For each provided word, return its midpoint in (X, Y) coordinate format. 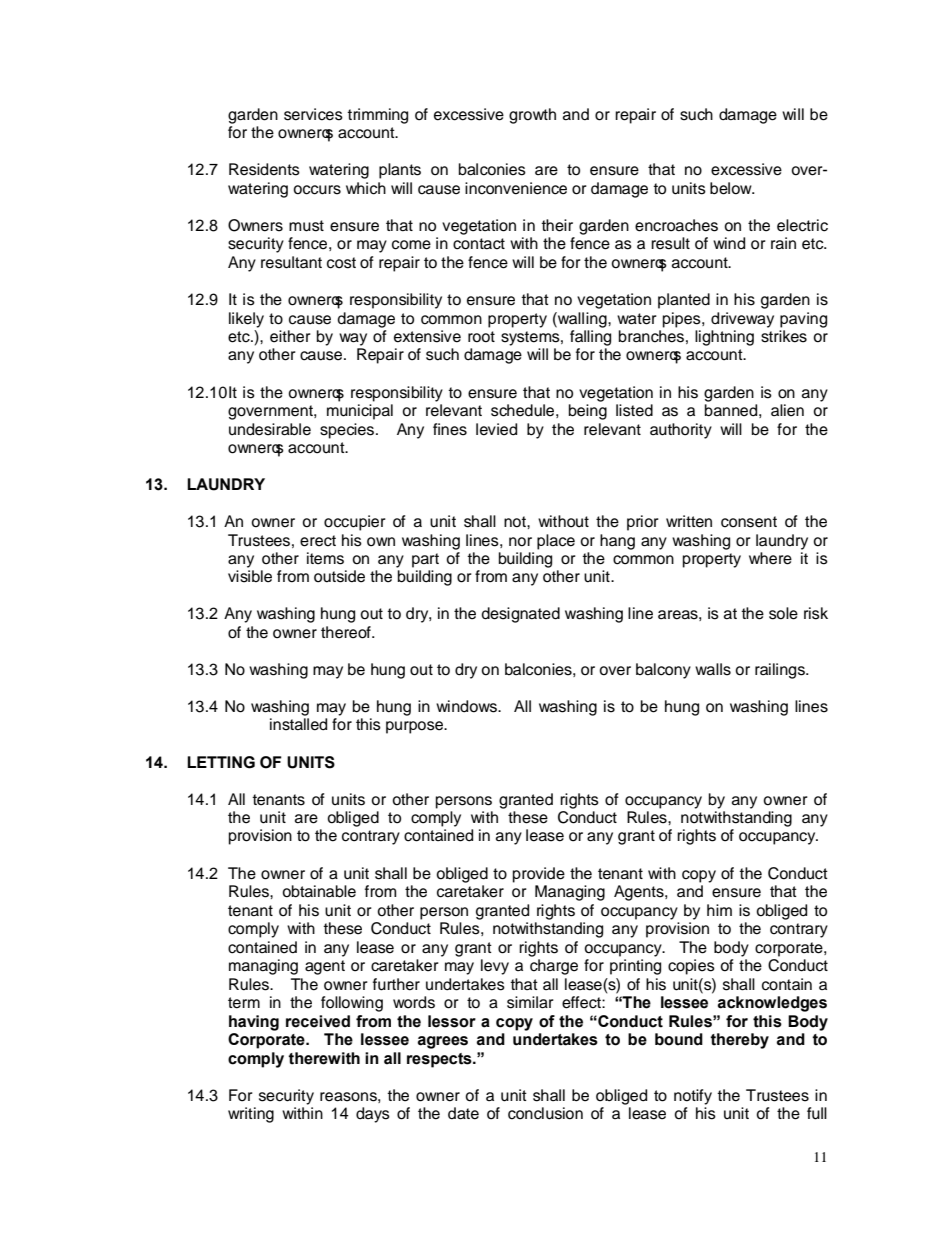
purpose (416, 727)
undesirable (270, 429)
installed (298, 724)
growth (532, 116)
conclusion (545, 1113)
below (732, 188)
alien (787, 410)
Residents (264, 169)
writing (251, 1115)
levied (496, 429)
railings (781, 671)
